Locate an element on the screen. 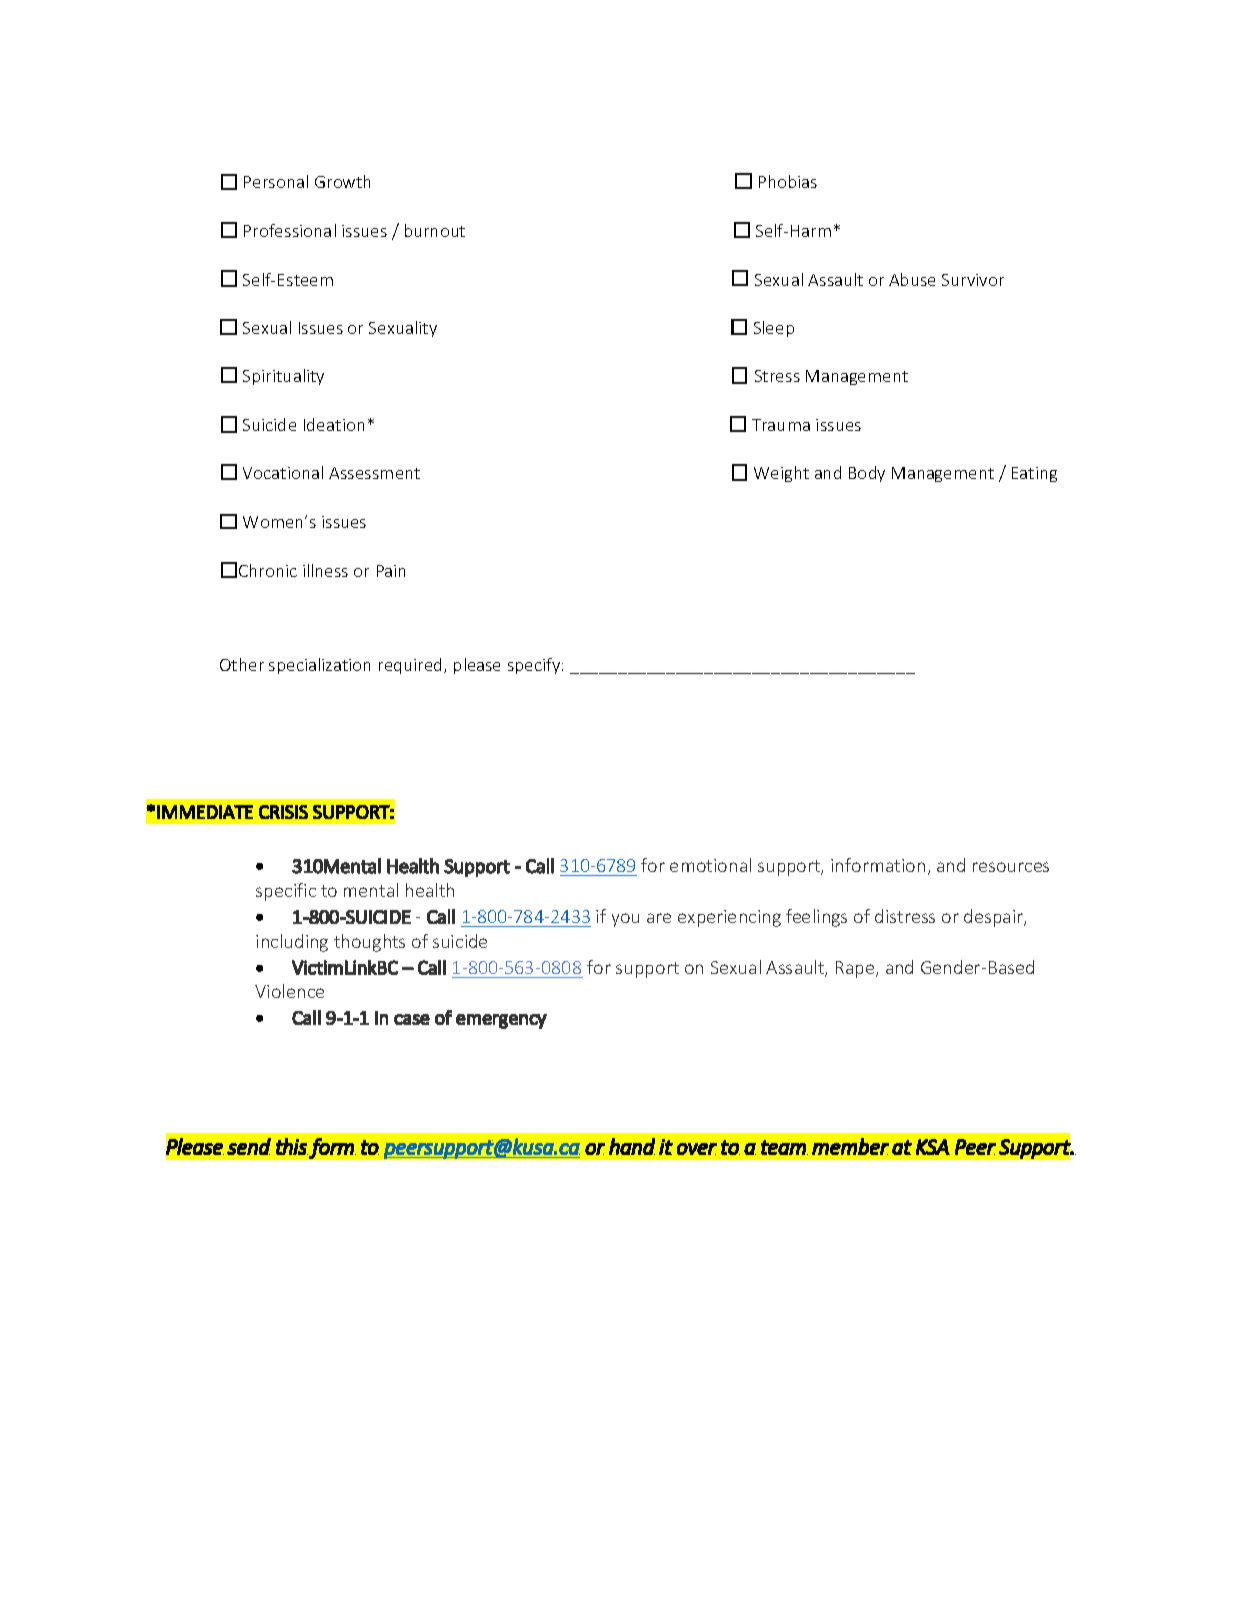 The image size is (1241, 1606). KSA is located at coordinates (933, 1147).
